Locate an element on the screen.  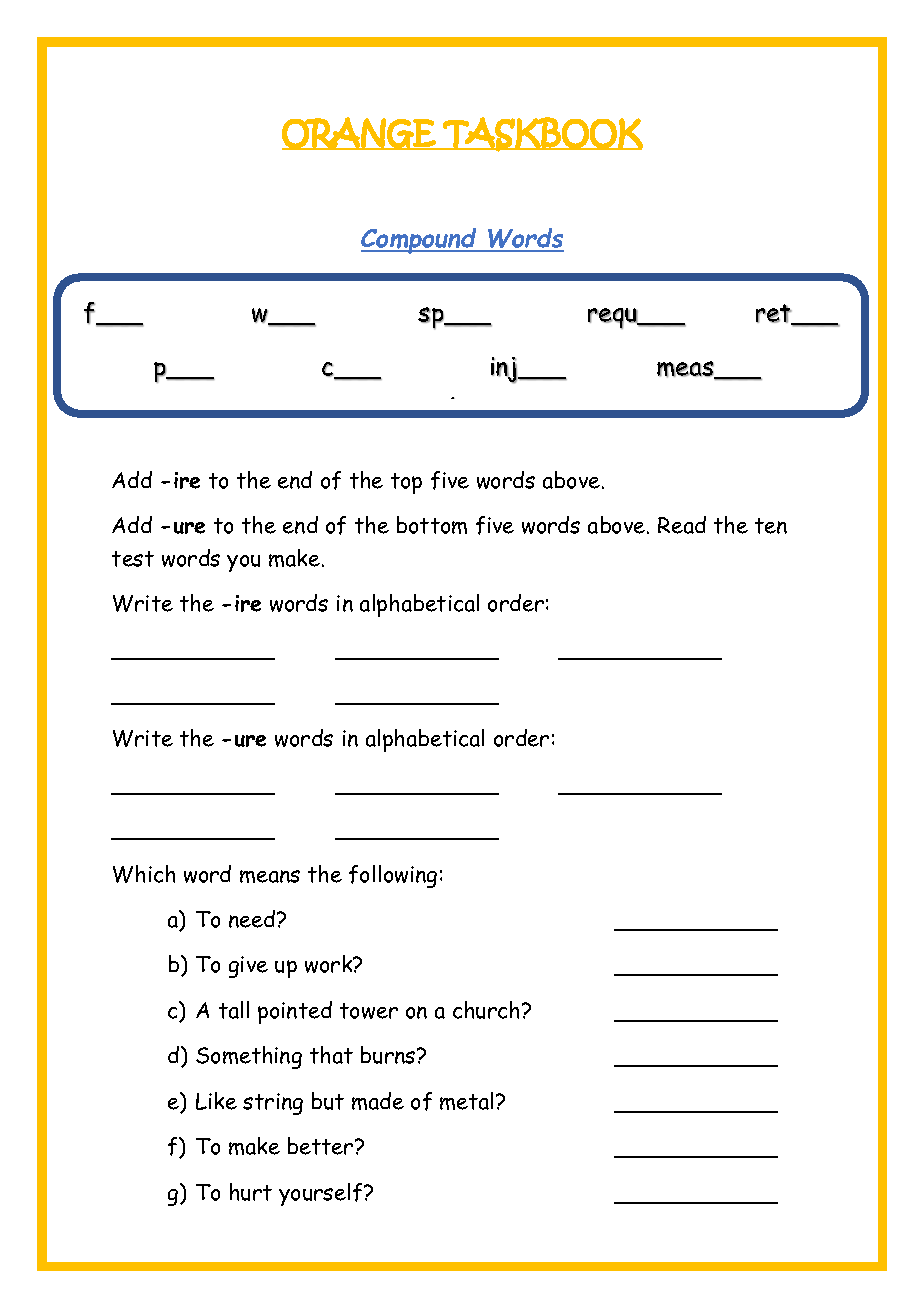
ten is located at coordinates (771, 526).
